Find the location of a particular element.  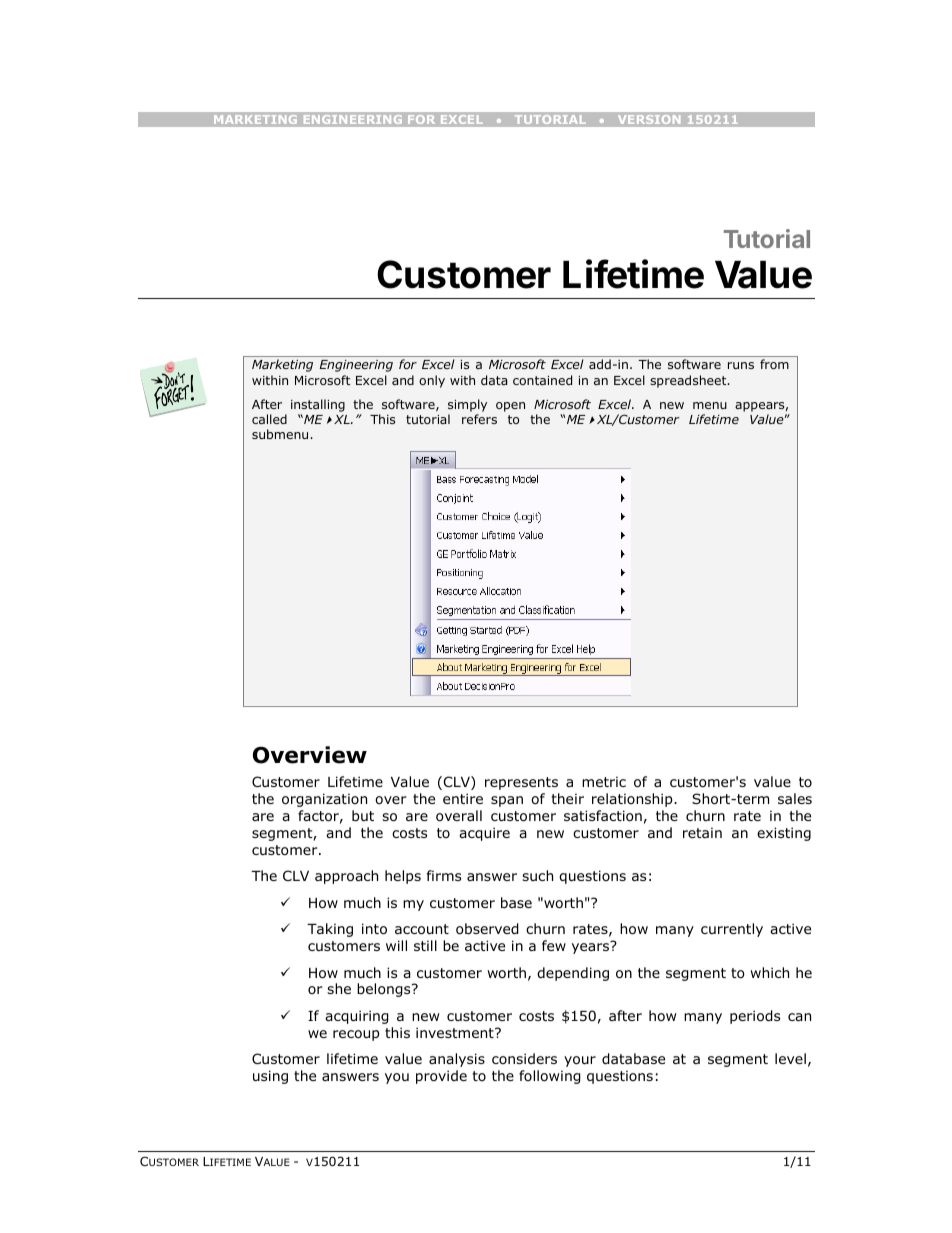

considers is located at coordinates (524, 1058).
